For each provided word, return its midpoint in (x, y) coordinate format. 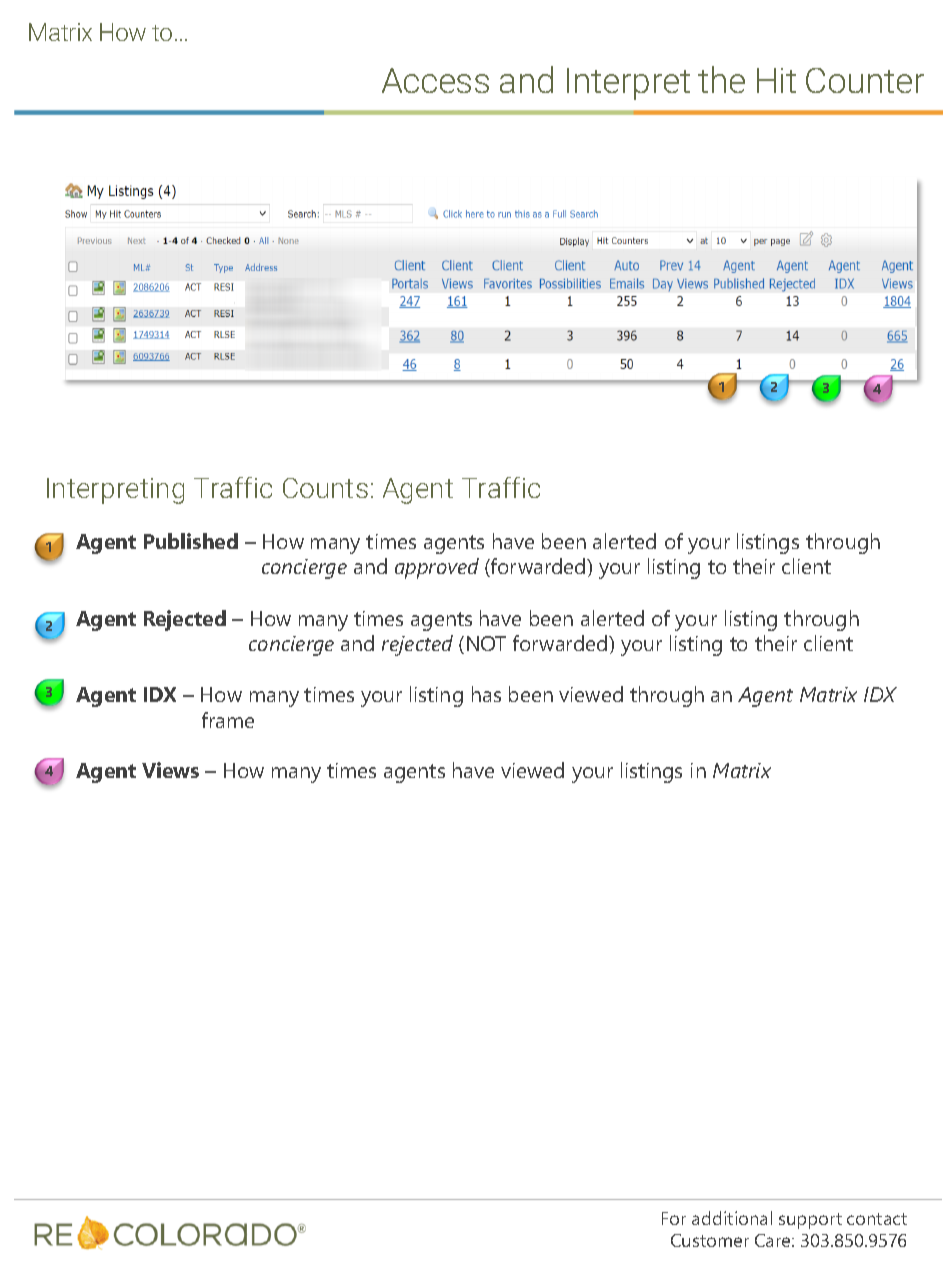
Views (170, 770)
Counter (865, 80)
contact (877, 1219)
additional (732, 1218)
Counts (325, 488)
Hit (776, 80)
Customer (710, 1240)
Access (435, 80)
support (810, 1221)
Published (191, 541)
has (486, 694)
